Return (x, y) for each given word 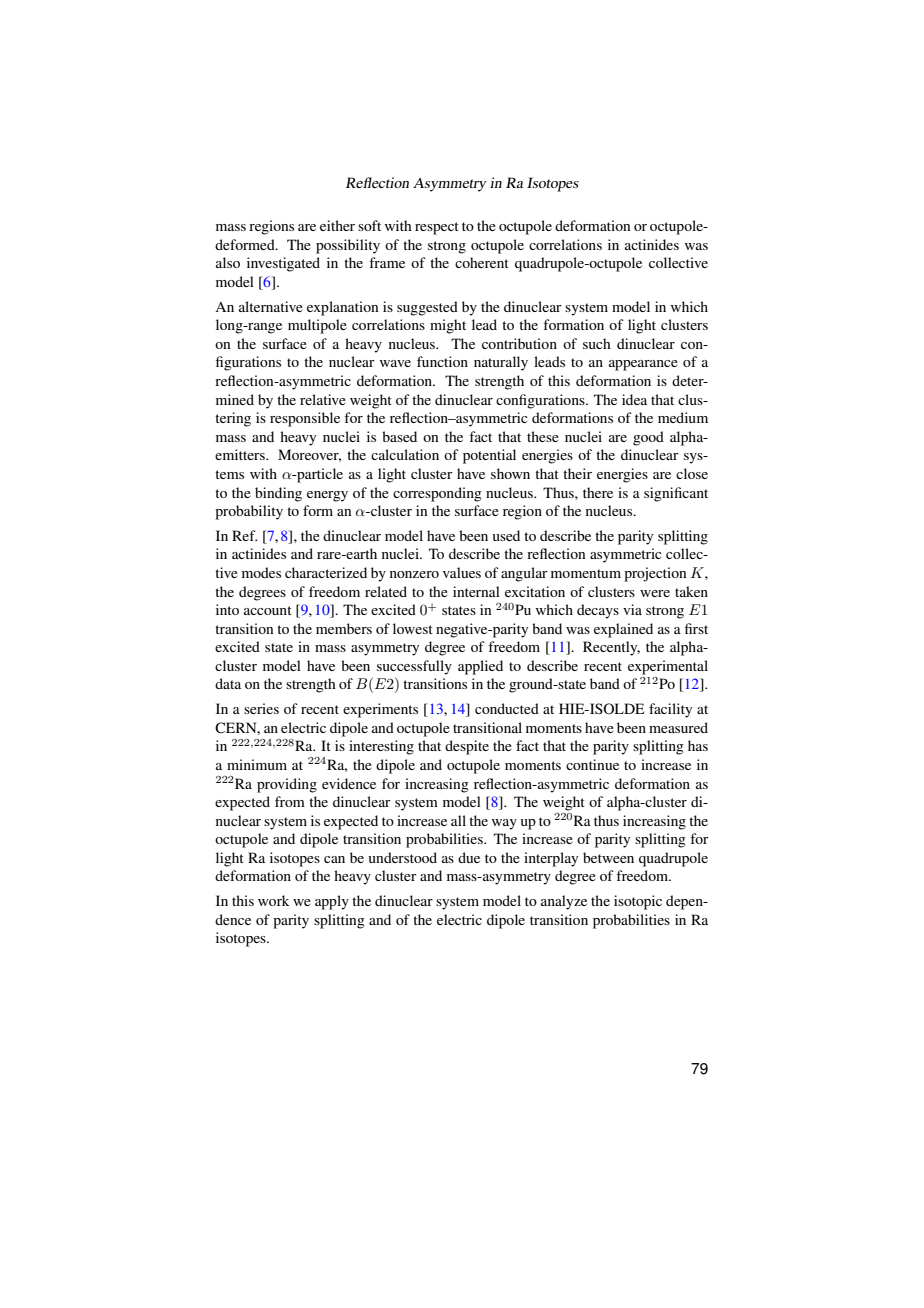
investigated (283, 264)
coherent (482, 262)
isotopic (638, 902)
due (469, 857)
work (273, 900)
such (597, 343)
